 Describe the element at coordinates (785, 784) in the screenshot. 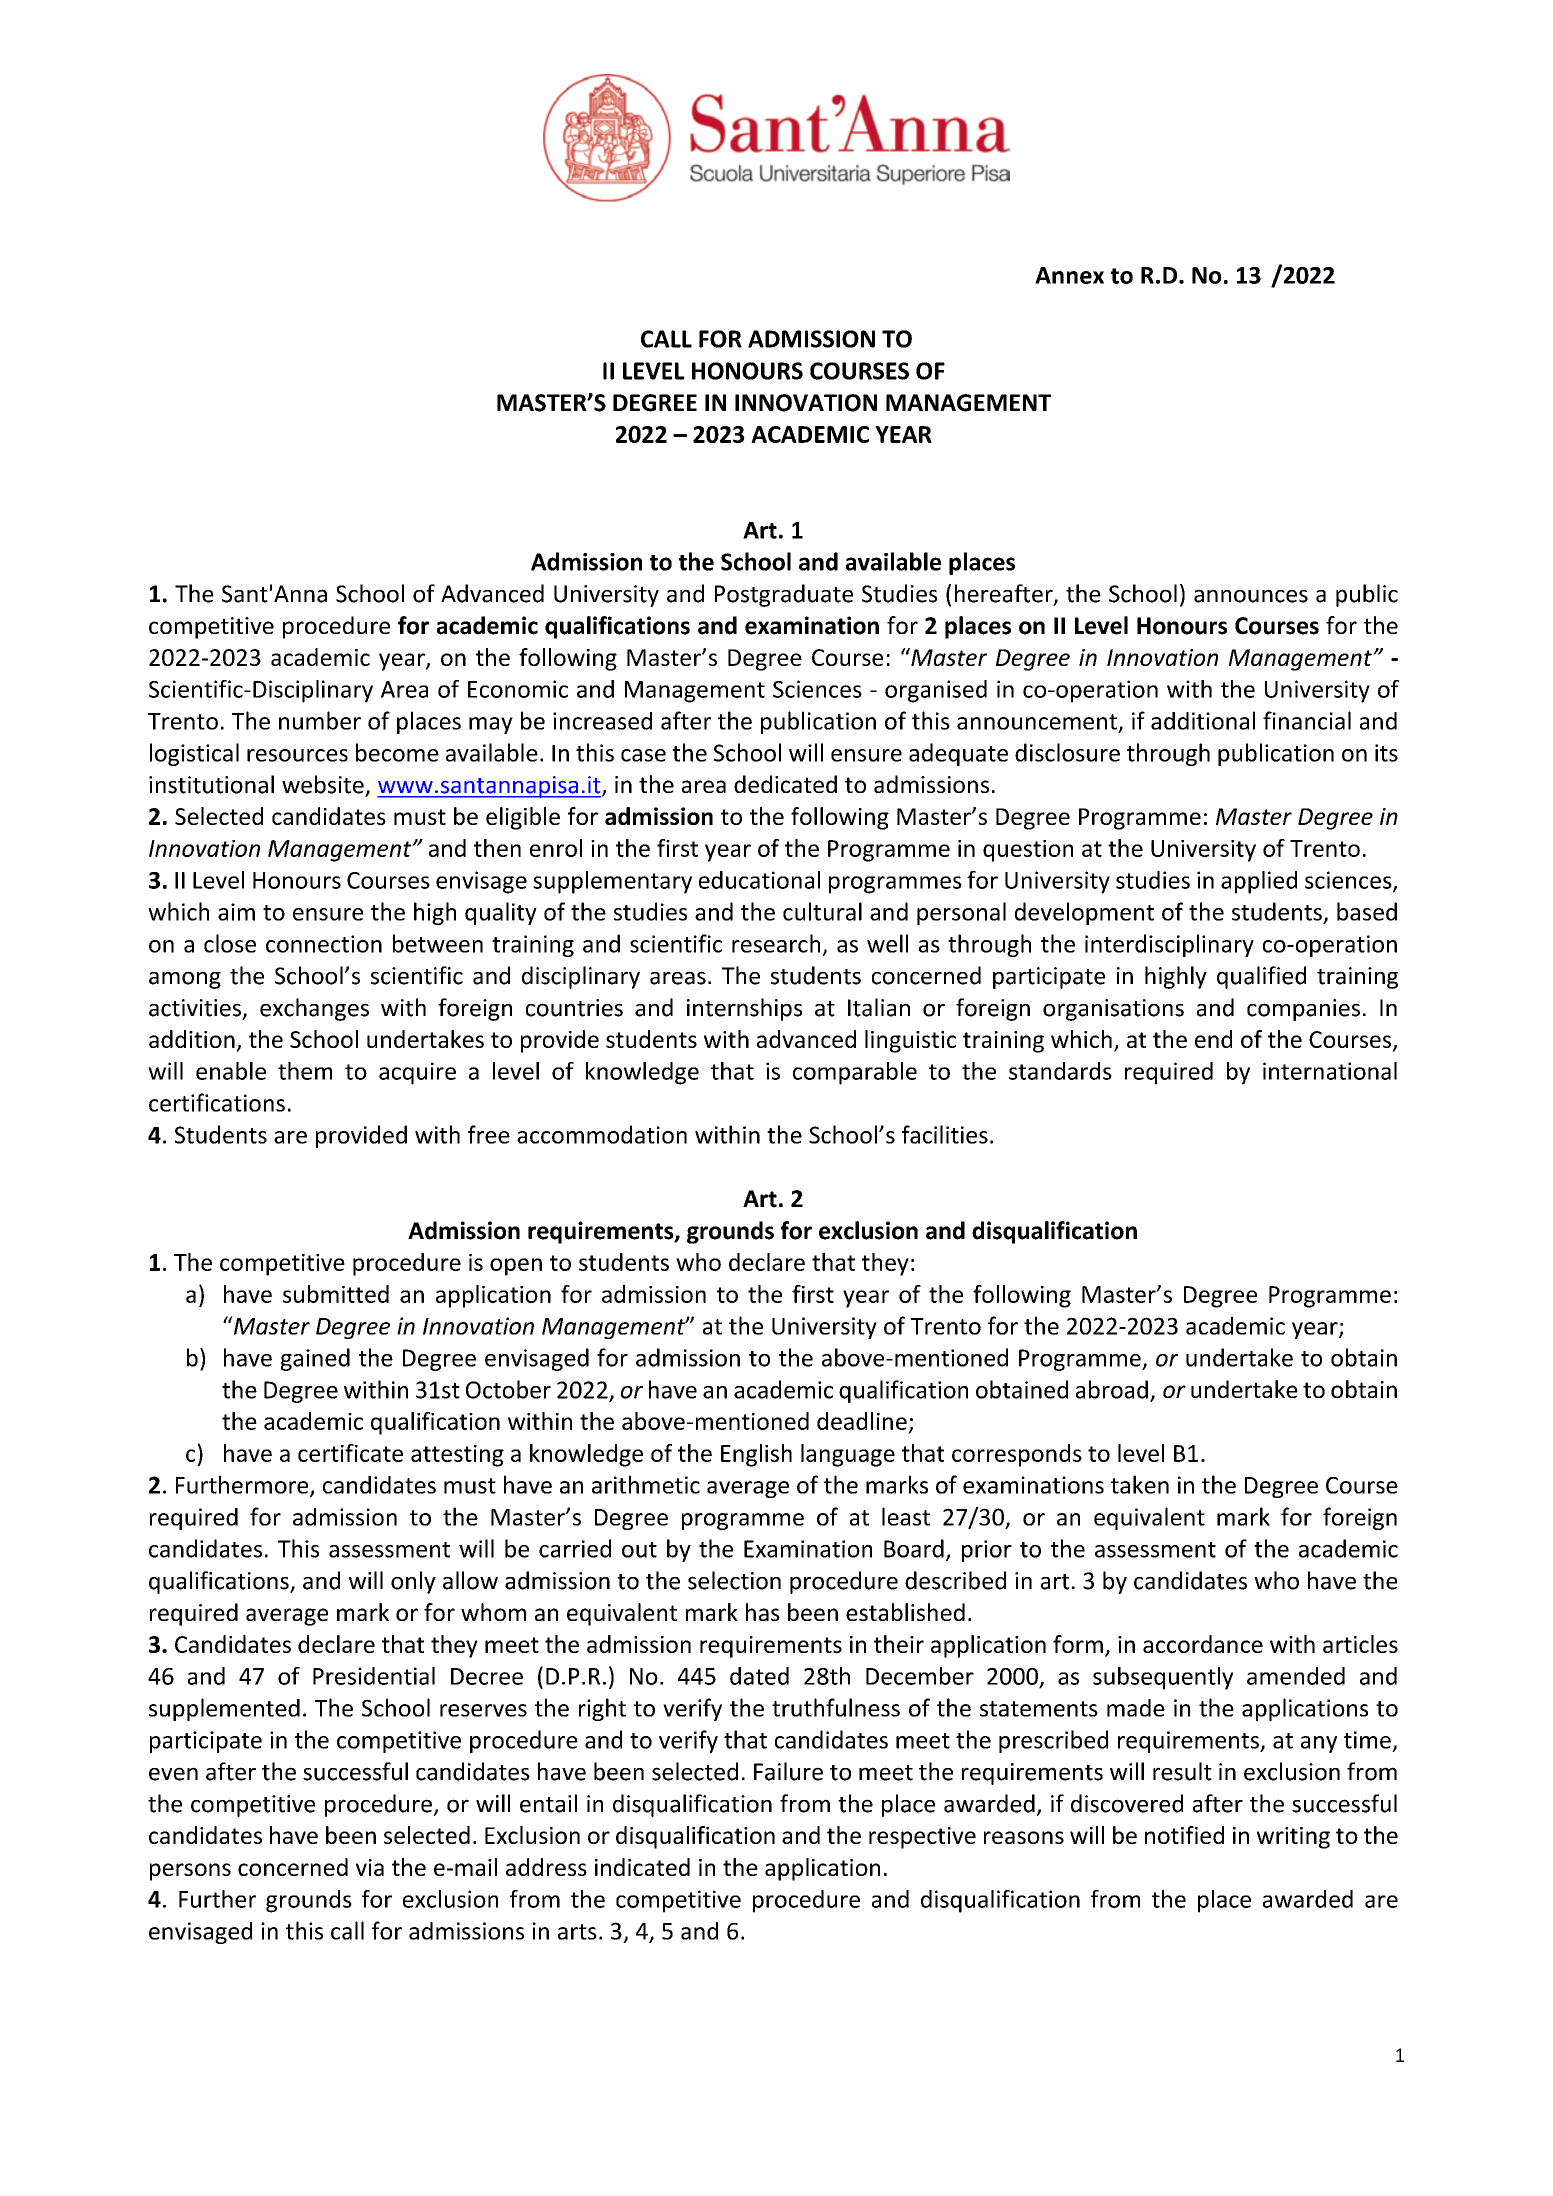

I see `dedicated` at that location.
